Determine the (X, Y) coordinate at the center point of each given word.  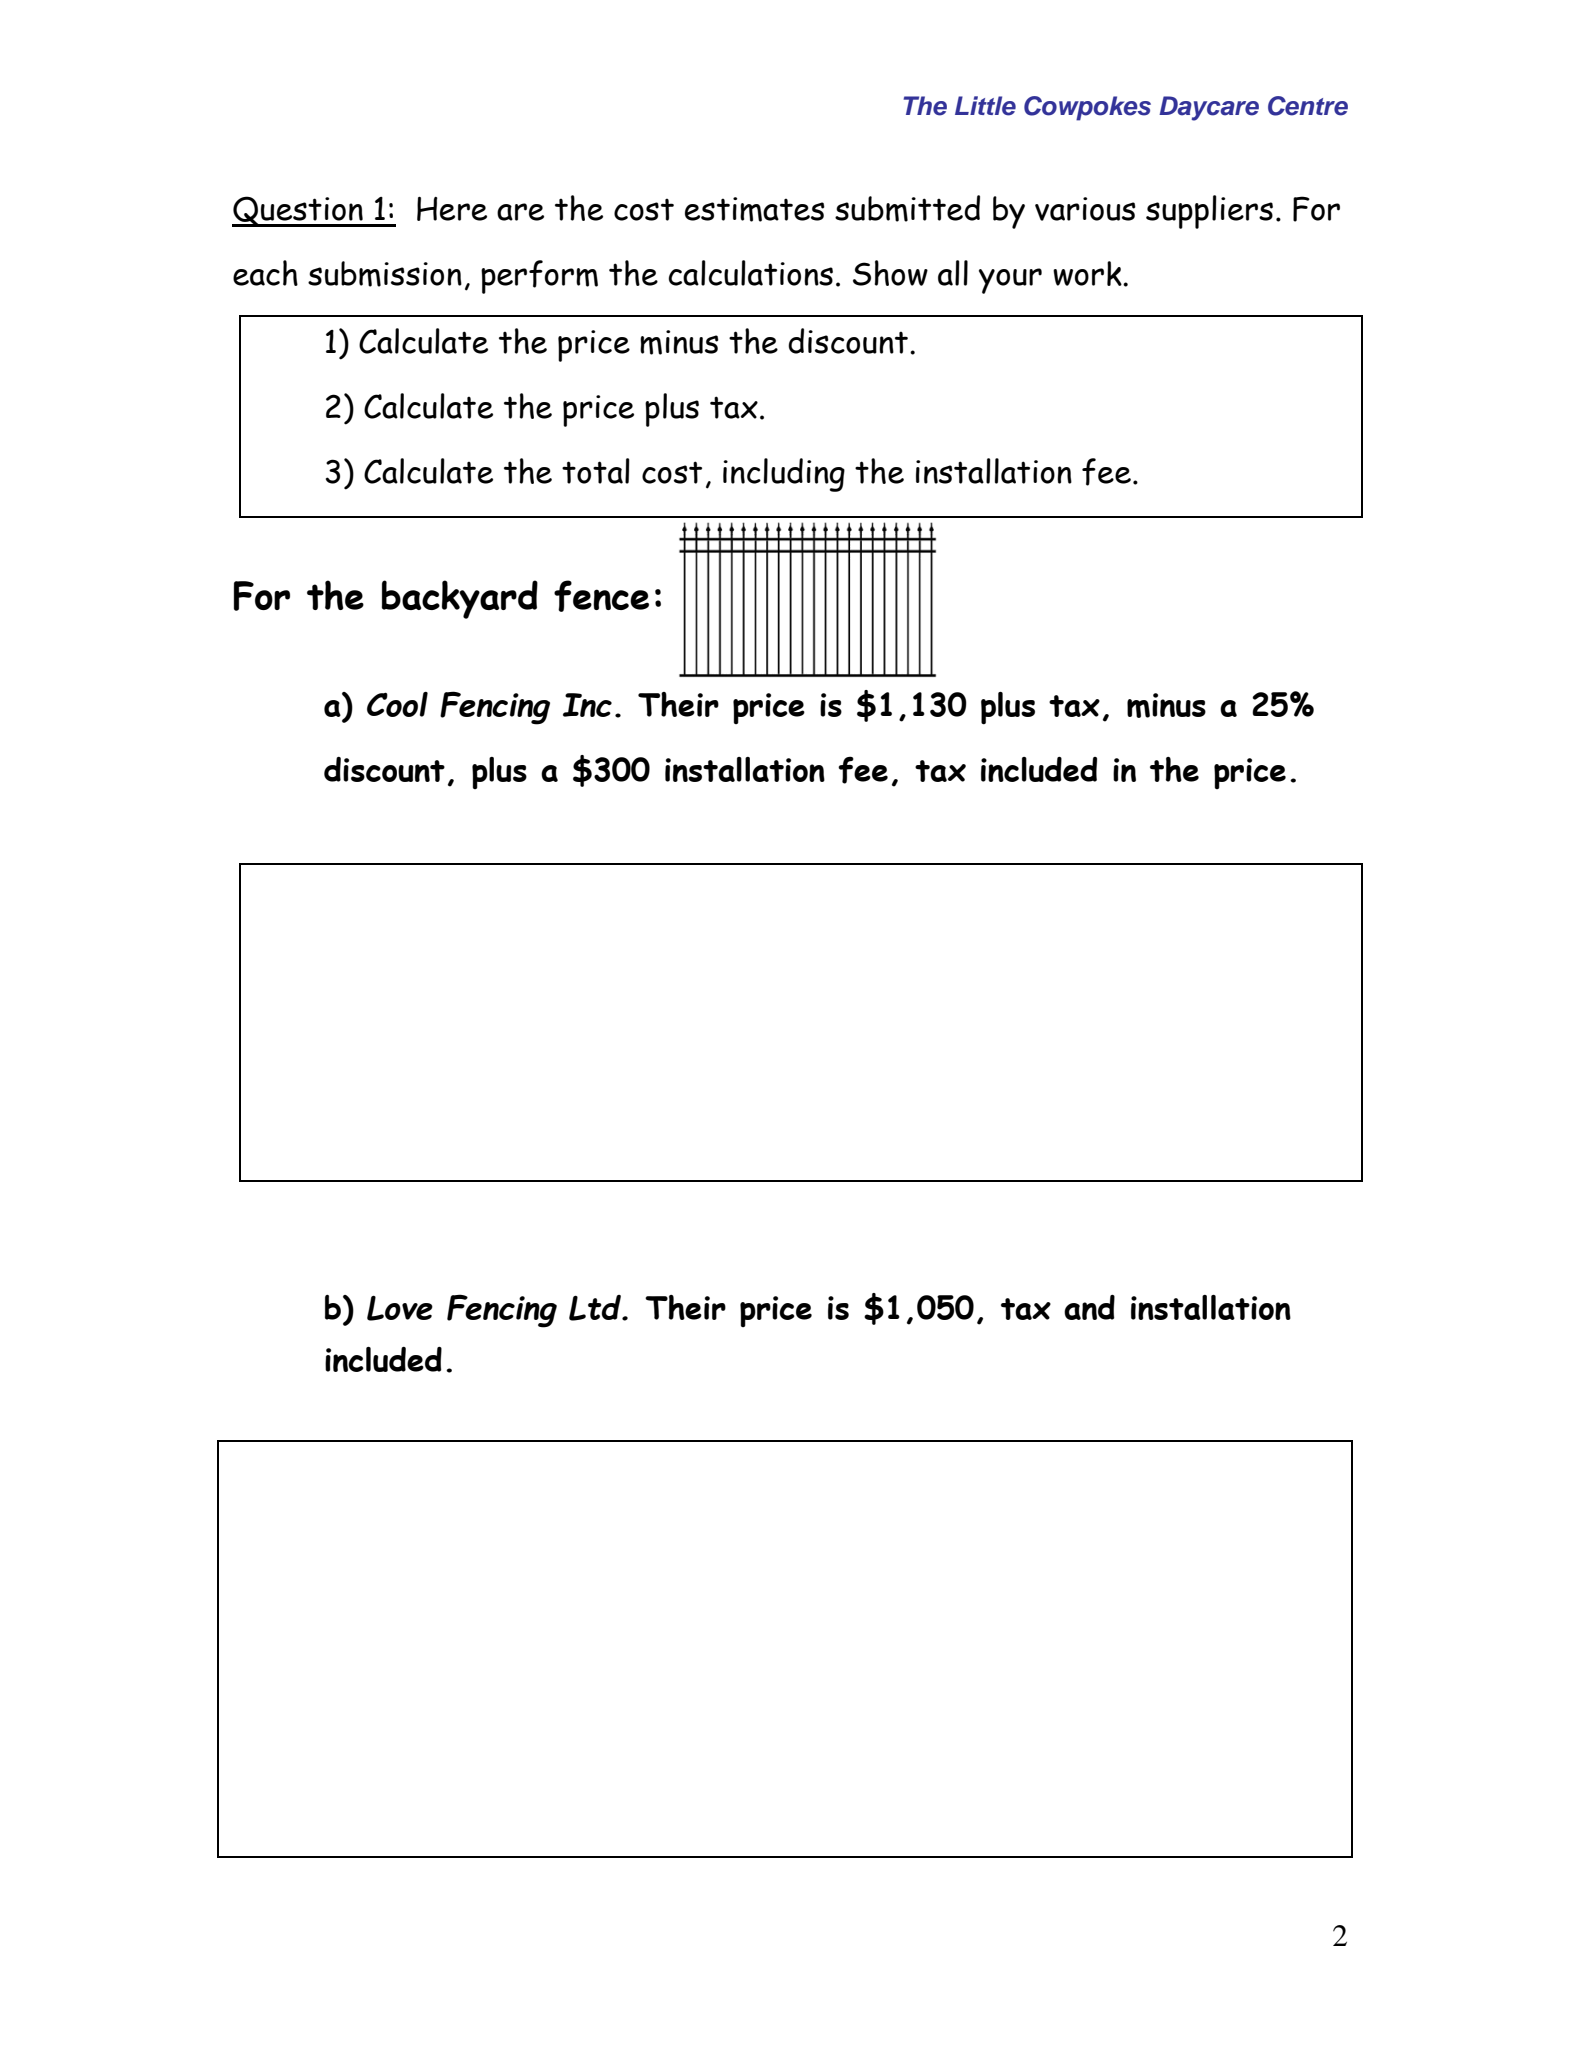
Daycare (1209, 108)
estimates (755, 209)
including (784, 475)
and (1089, 1307)
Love (400, 1308)
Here (452, 209)
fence (601, 596)
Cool (397, 704)
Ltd (596, 1308)
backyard (460, 599)
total (596, 471)
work (1088, 273)
